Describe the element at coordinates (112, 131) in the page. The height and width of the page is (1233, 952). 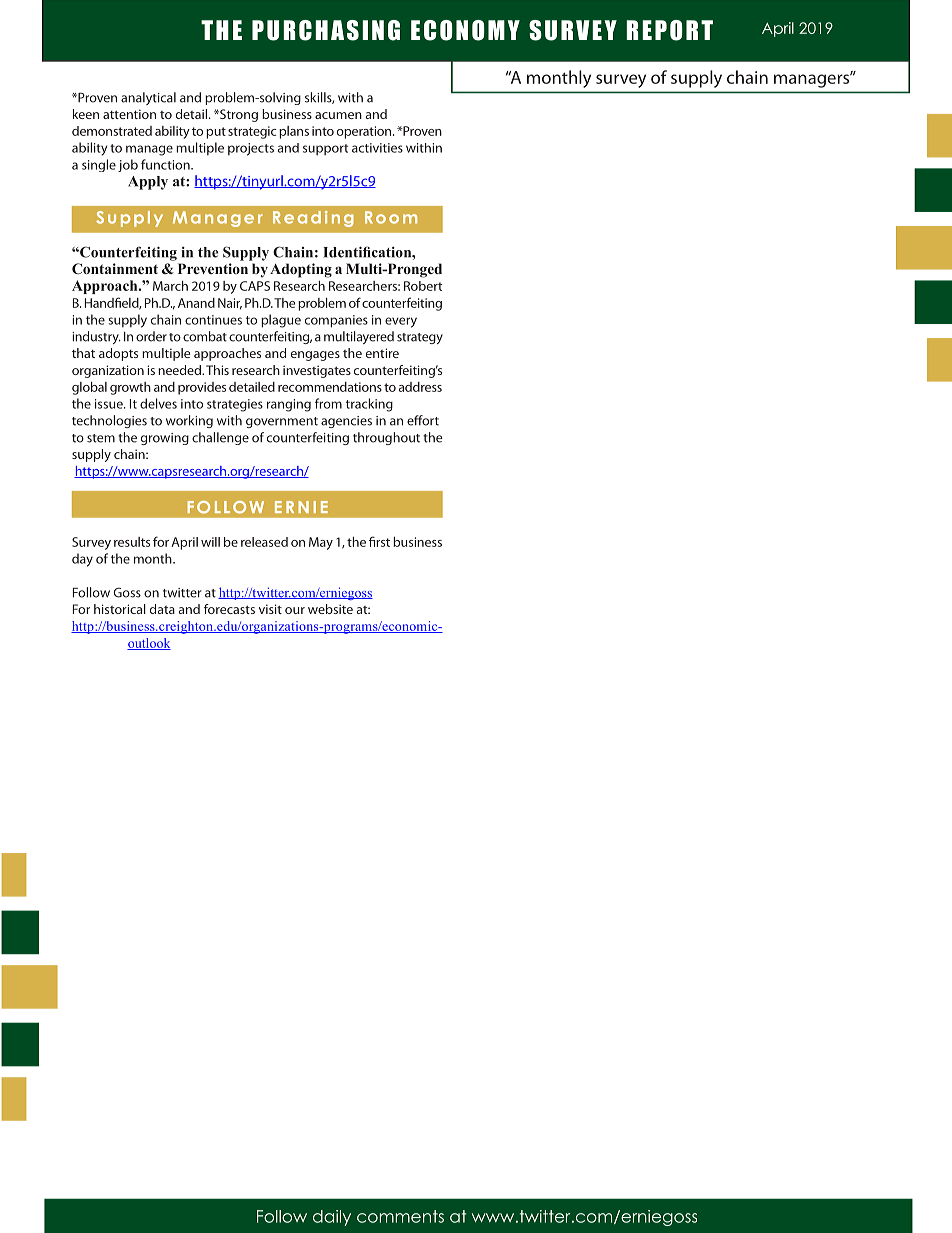
I see `demonstrated` at that location.
